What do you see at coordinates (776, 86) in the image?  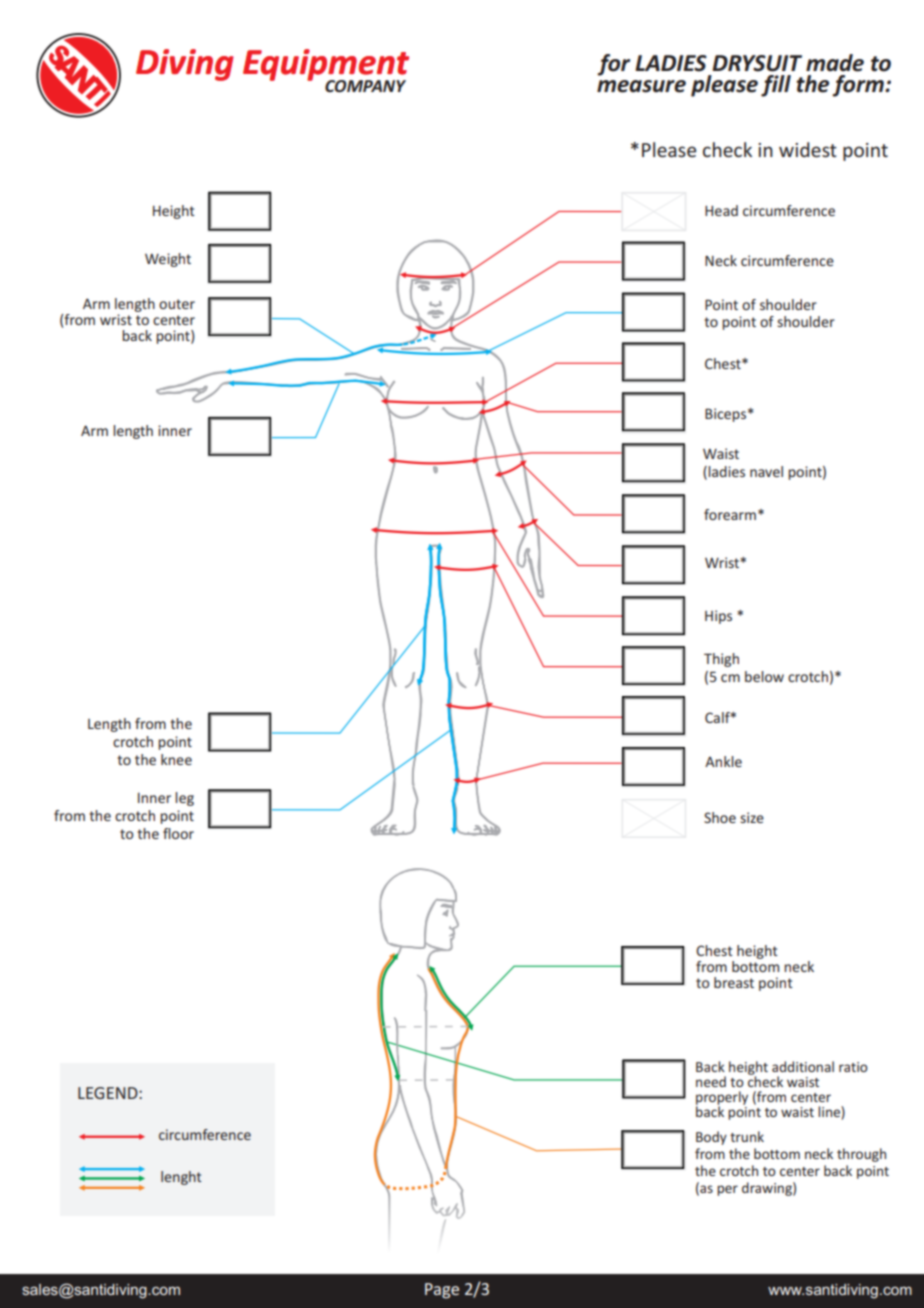 I see `fill` at bounding box center [776, 86].
